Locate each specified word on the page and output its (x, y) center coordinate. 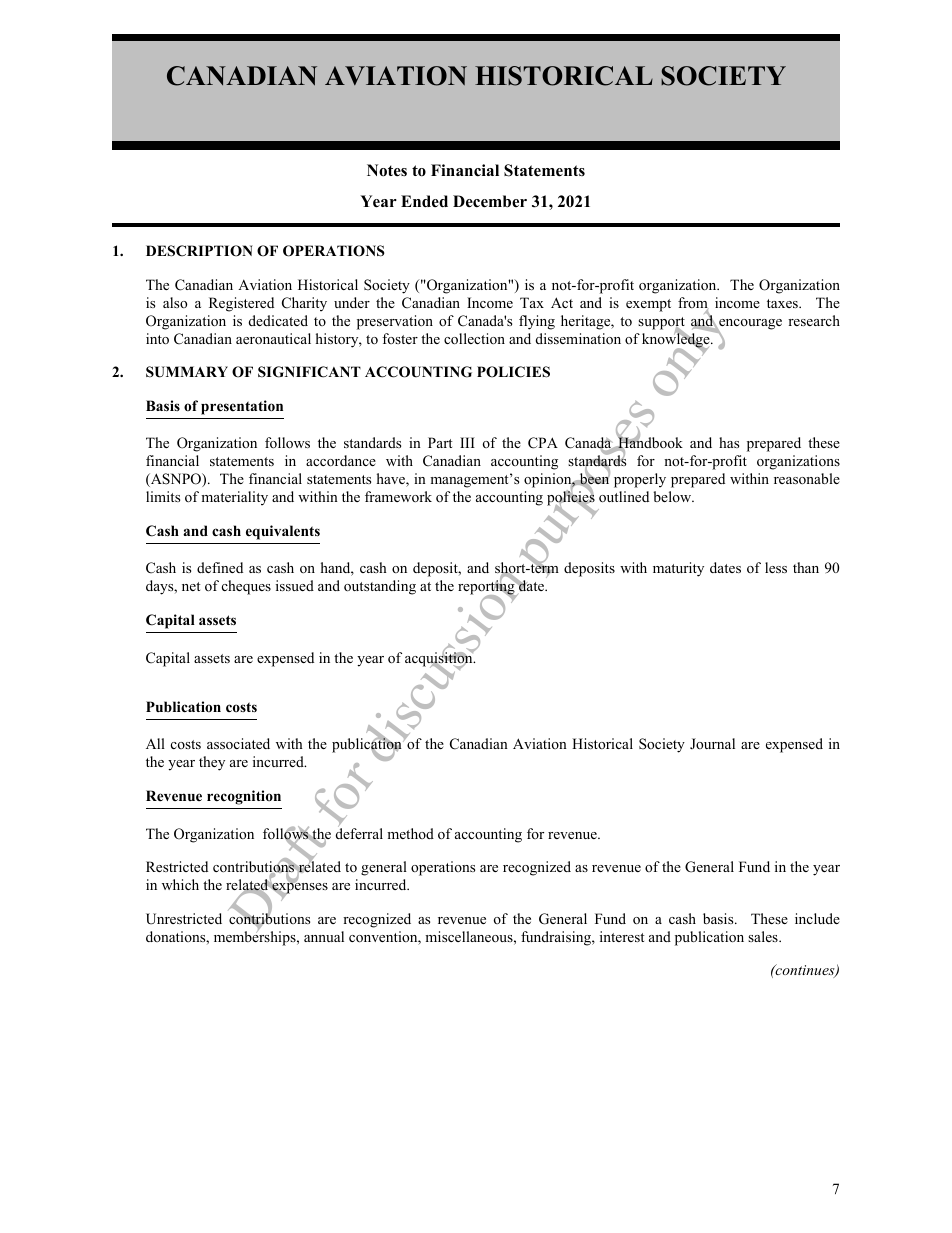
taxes (783, 303)
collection (474, 338)
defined (220, 567)
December (490, 201)
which (180, 884)
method (410, 833)
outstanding (380, 587)
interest (622, 936)
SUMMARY (187, 372)
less (776, 567)
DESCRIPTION (199, 251)
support (661, 324)
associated (238, 743)
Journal (712, 743)
